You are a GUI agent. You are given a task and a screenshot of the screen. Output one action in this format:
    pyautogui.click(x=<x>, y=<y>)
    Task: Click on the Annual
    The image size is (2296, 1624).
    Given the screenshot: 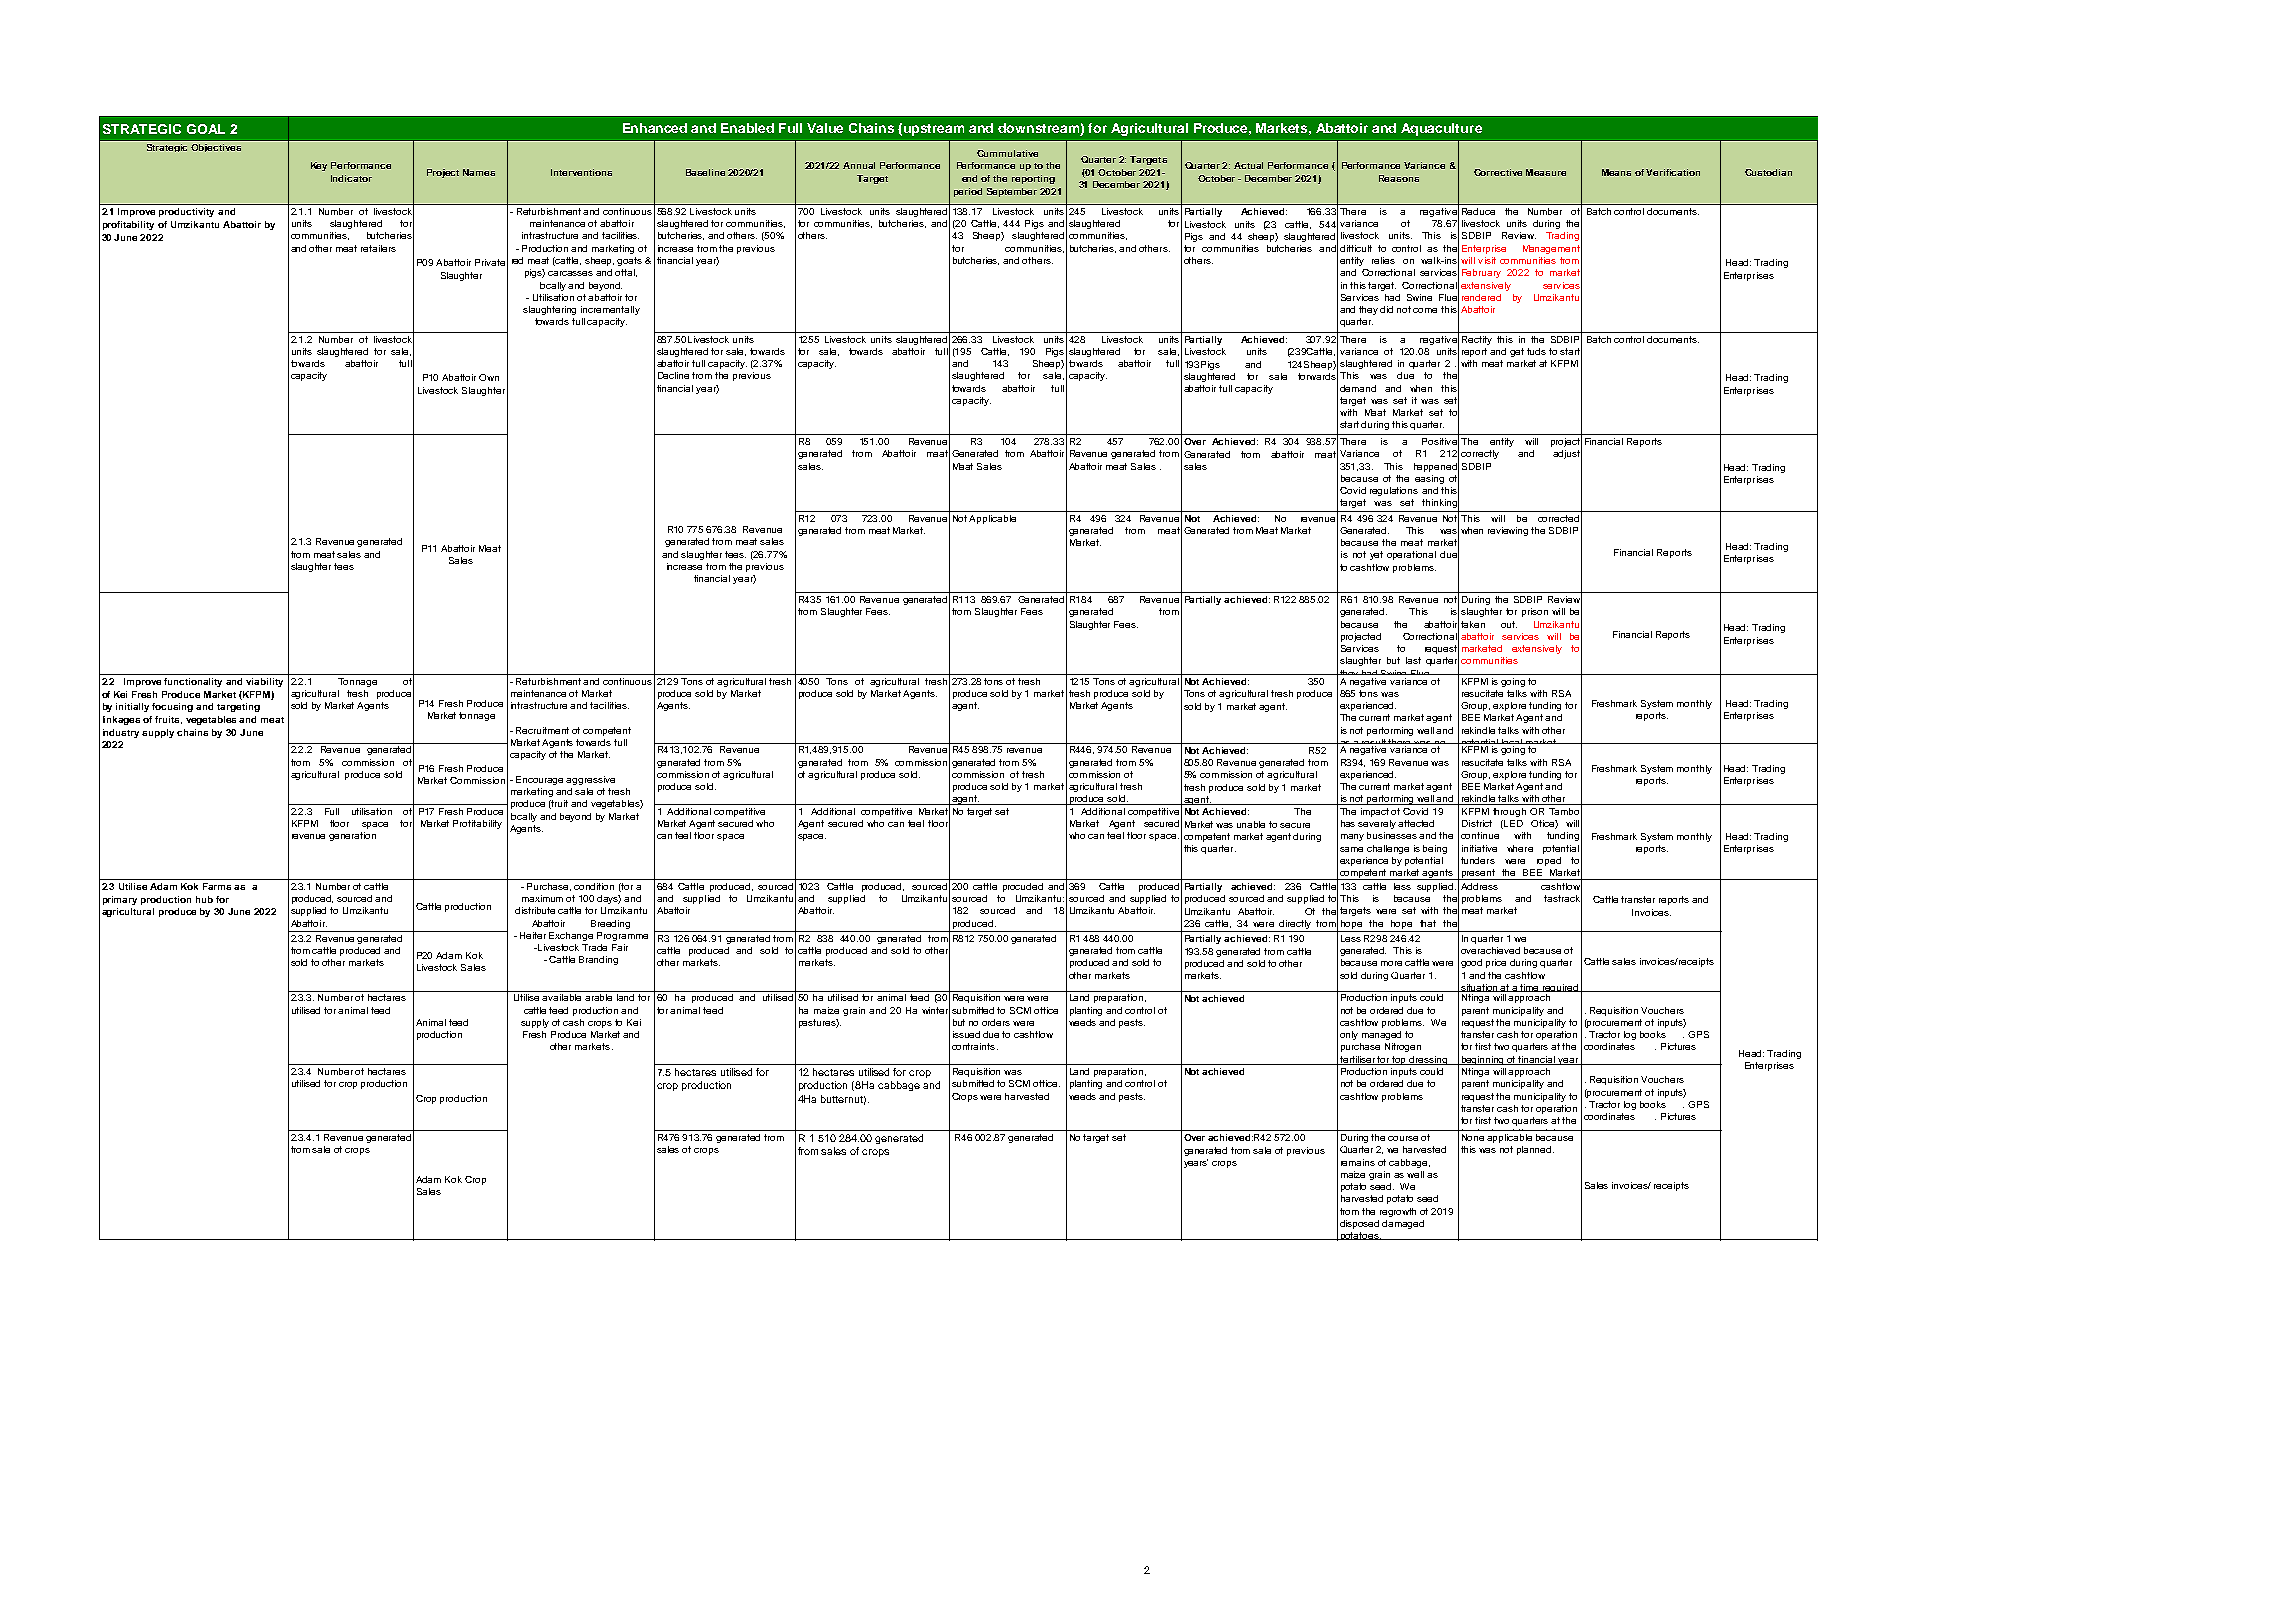 What is the action you would take?
    pyautogui.click(x=859, y=165)
